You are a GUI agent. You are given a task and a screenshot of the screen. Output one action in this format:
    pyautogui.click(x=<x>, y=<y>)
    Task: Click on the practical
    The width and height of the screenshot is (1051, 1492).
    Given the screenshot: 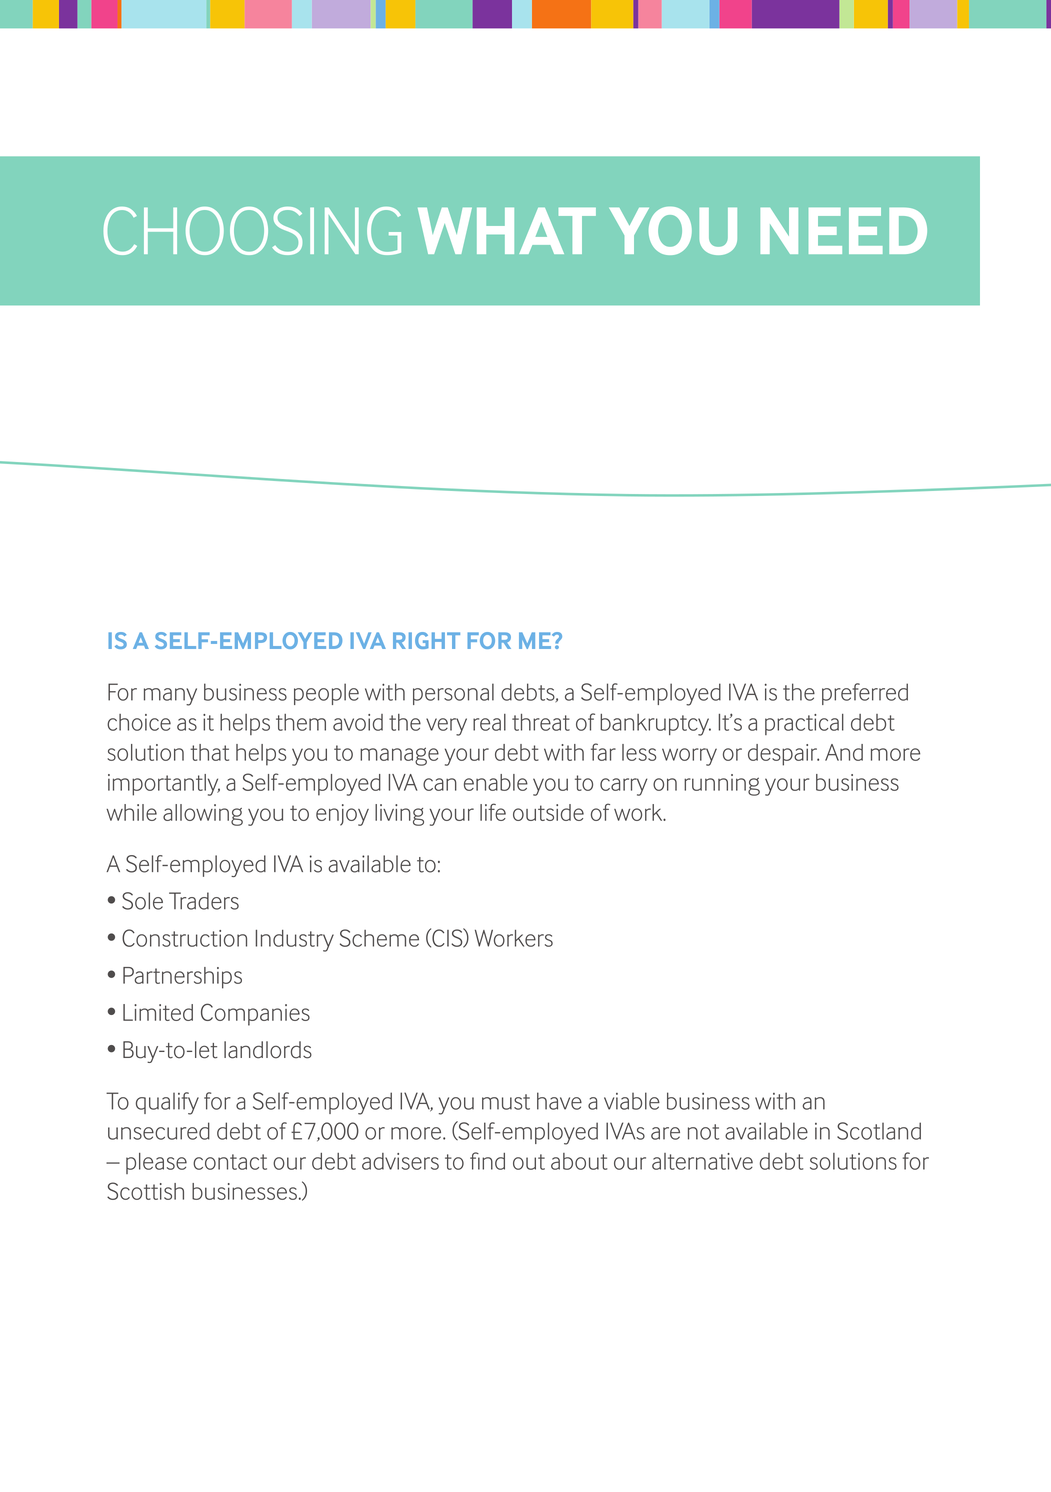 What is the action you would take?
    pyautogui.click(x=804, y=724)
